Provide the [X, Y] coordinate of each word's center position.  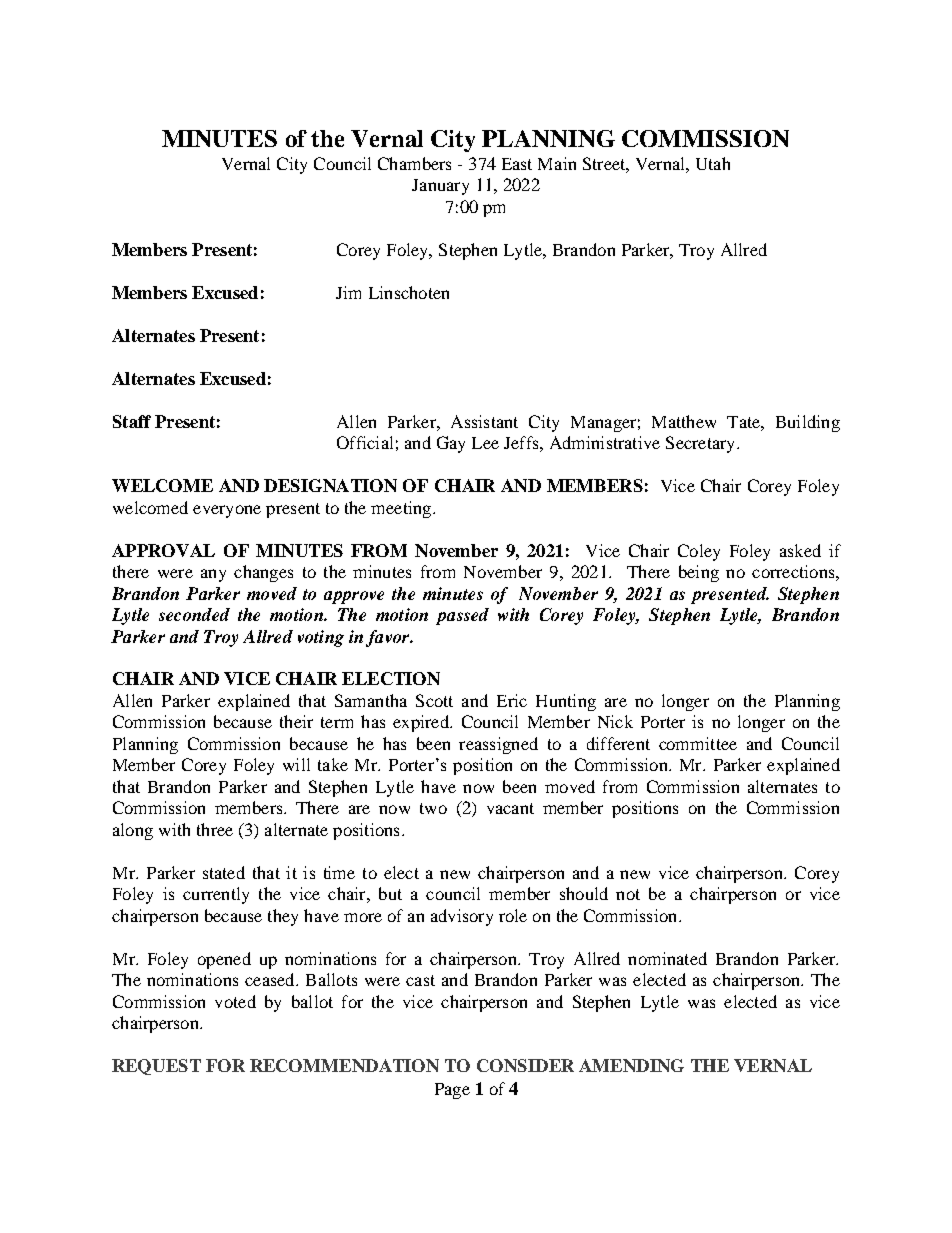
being [699, 573]
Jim [348, 292]
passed [462, 616]
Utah [713, 163]
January [440, 187]
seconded [194, 614]
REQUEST [156, 1067]
